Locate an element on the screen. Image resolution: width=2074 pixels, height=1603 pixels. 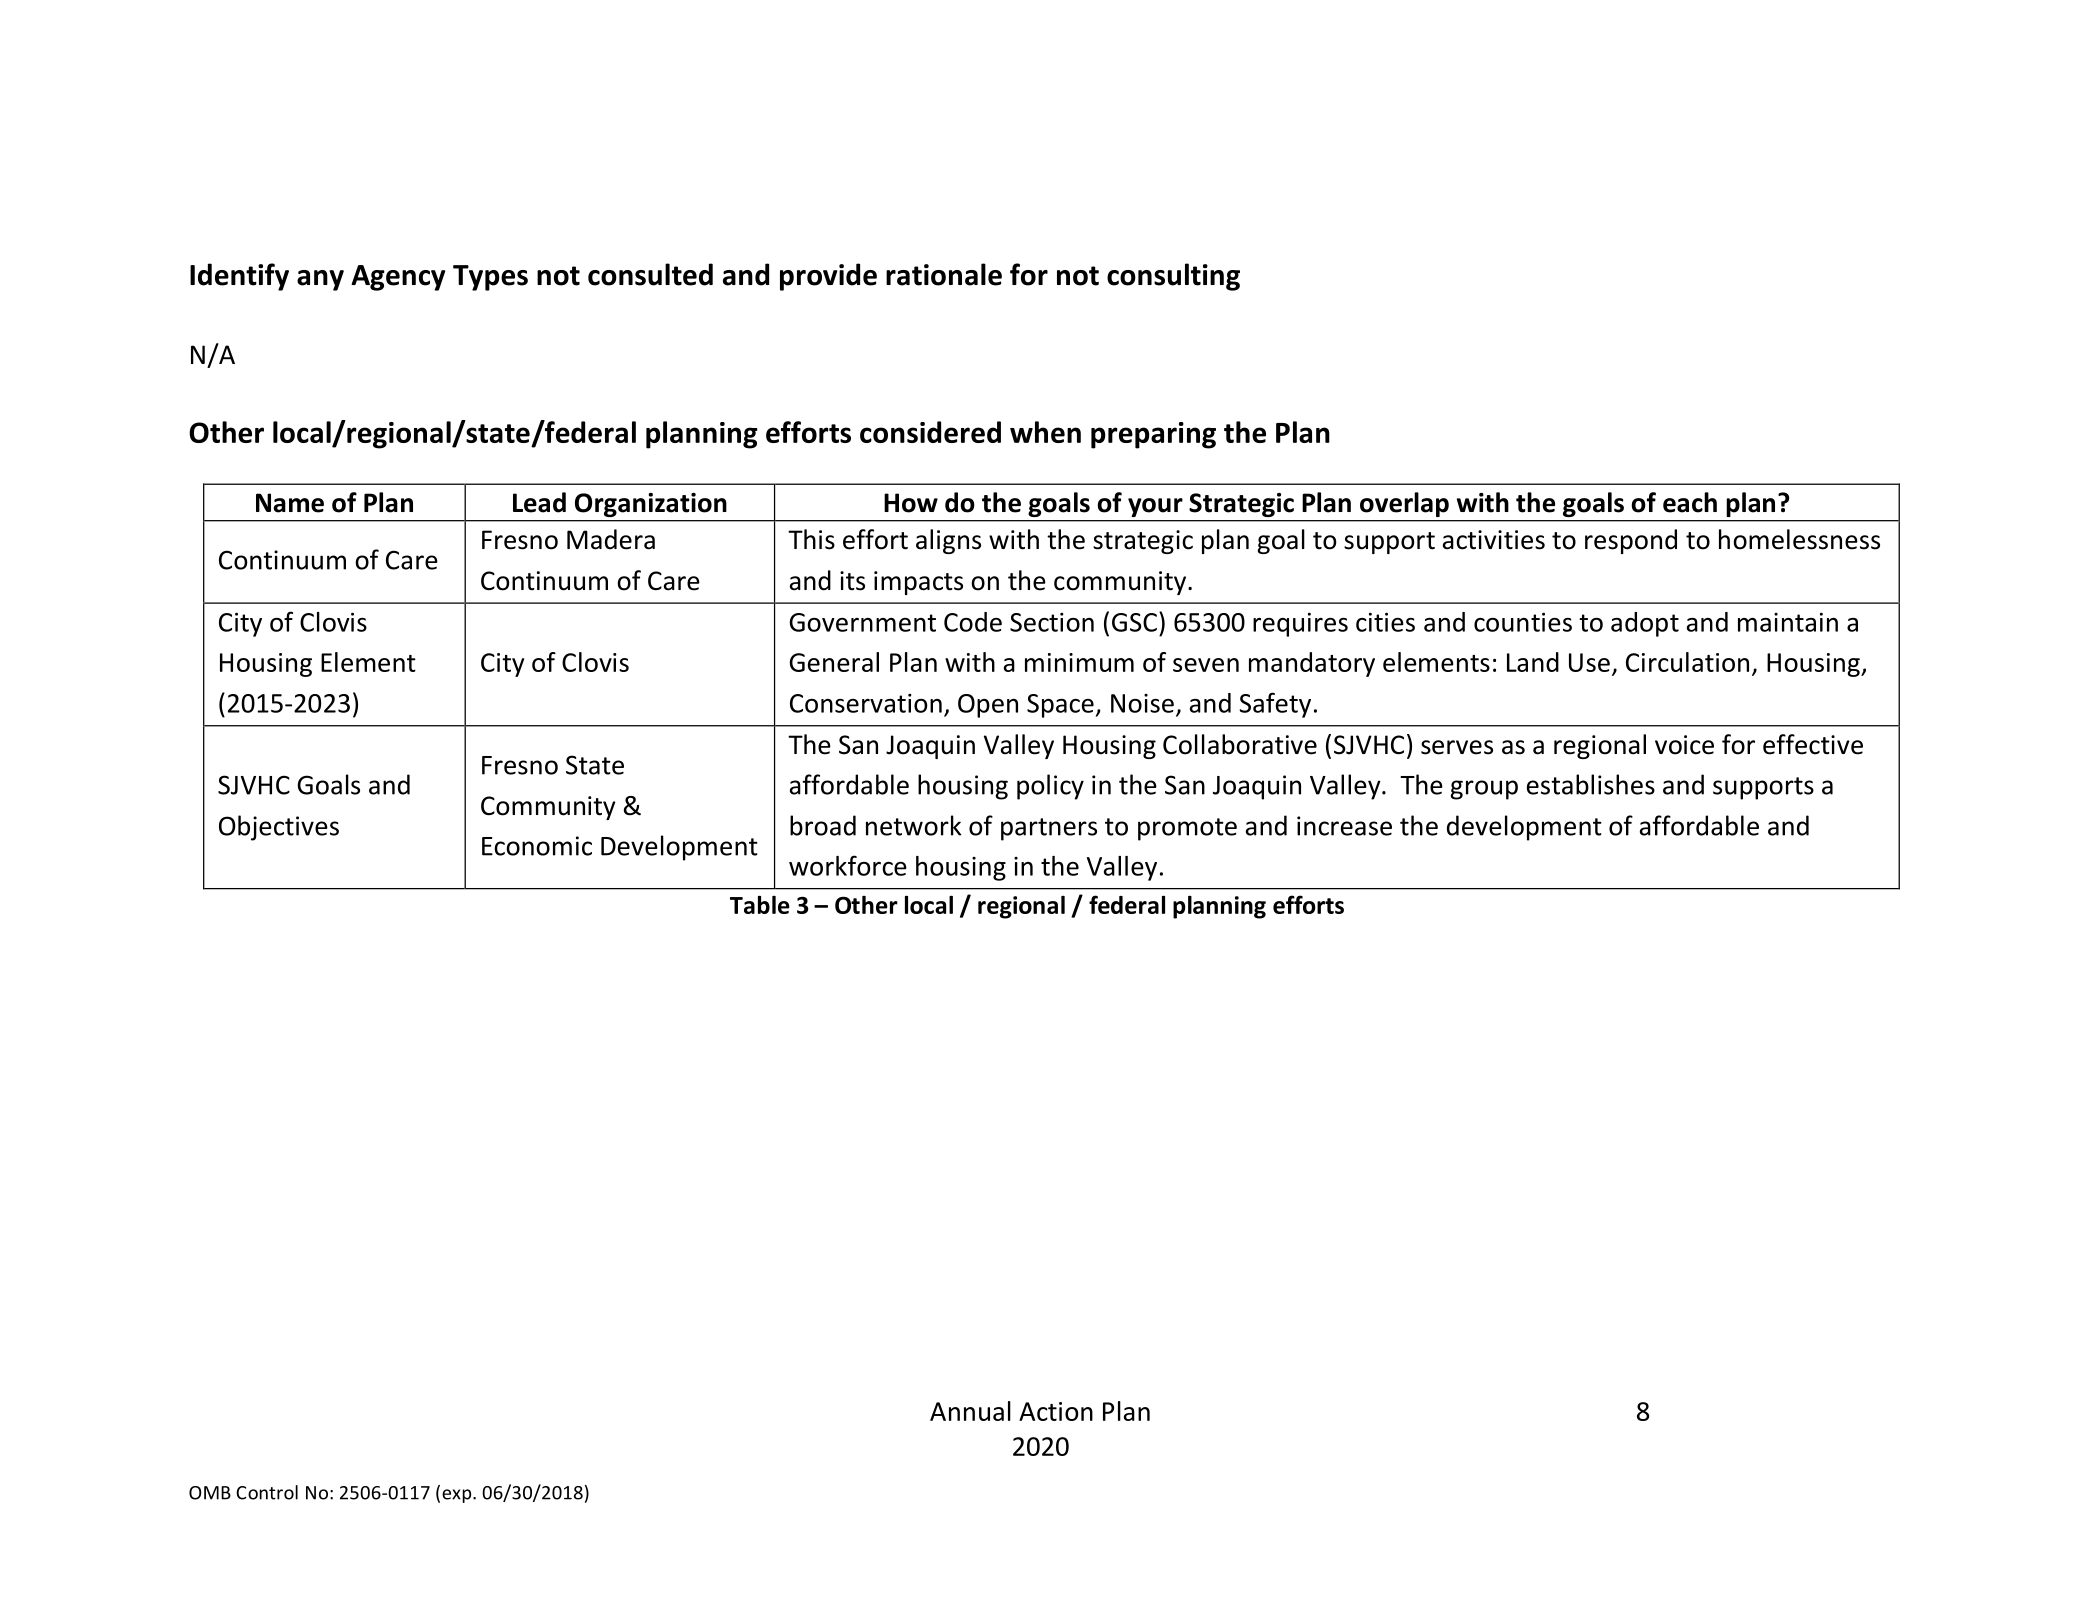
Action is located at coordinates (1056, 1411).
